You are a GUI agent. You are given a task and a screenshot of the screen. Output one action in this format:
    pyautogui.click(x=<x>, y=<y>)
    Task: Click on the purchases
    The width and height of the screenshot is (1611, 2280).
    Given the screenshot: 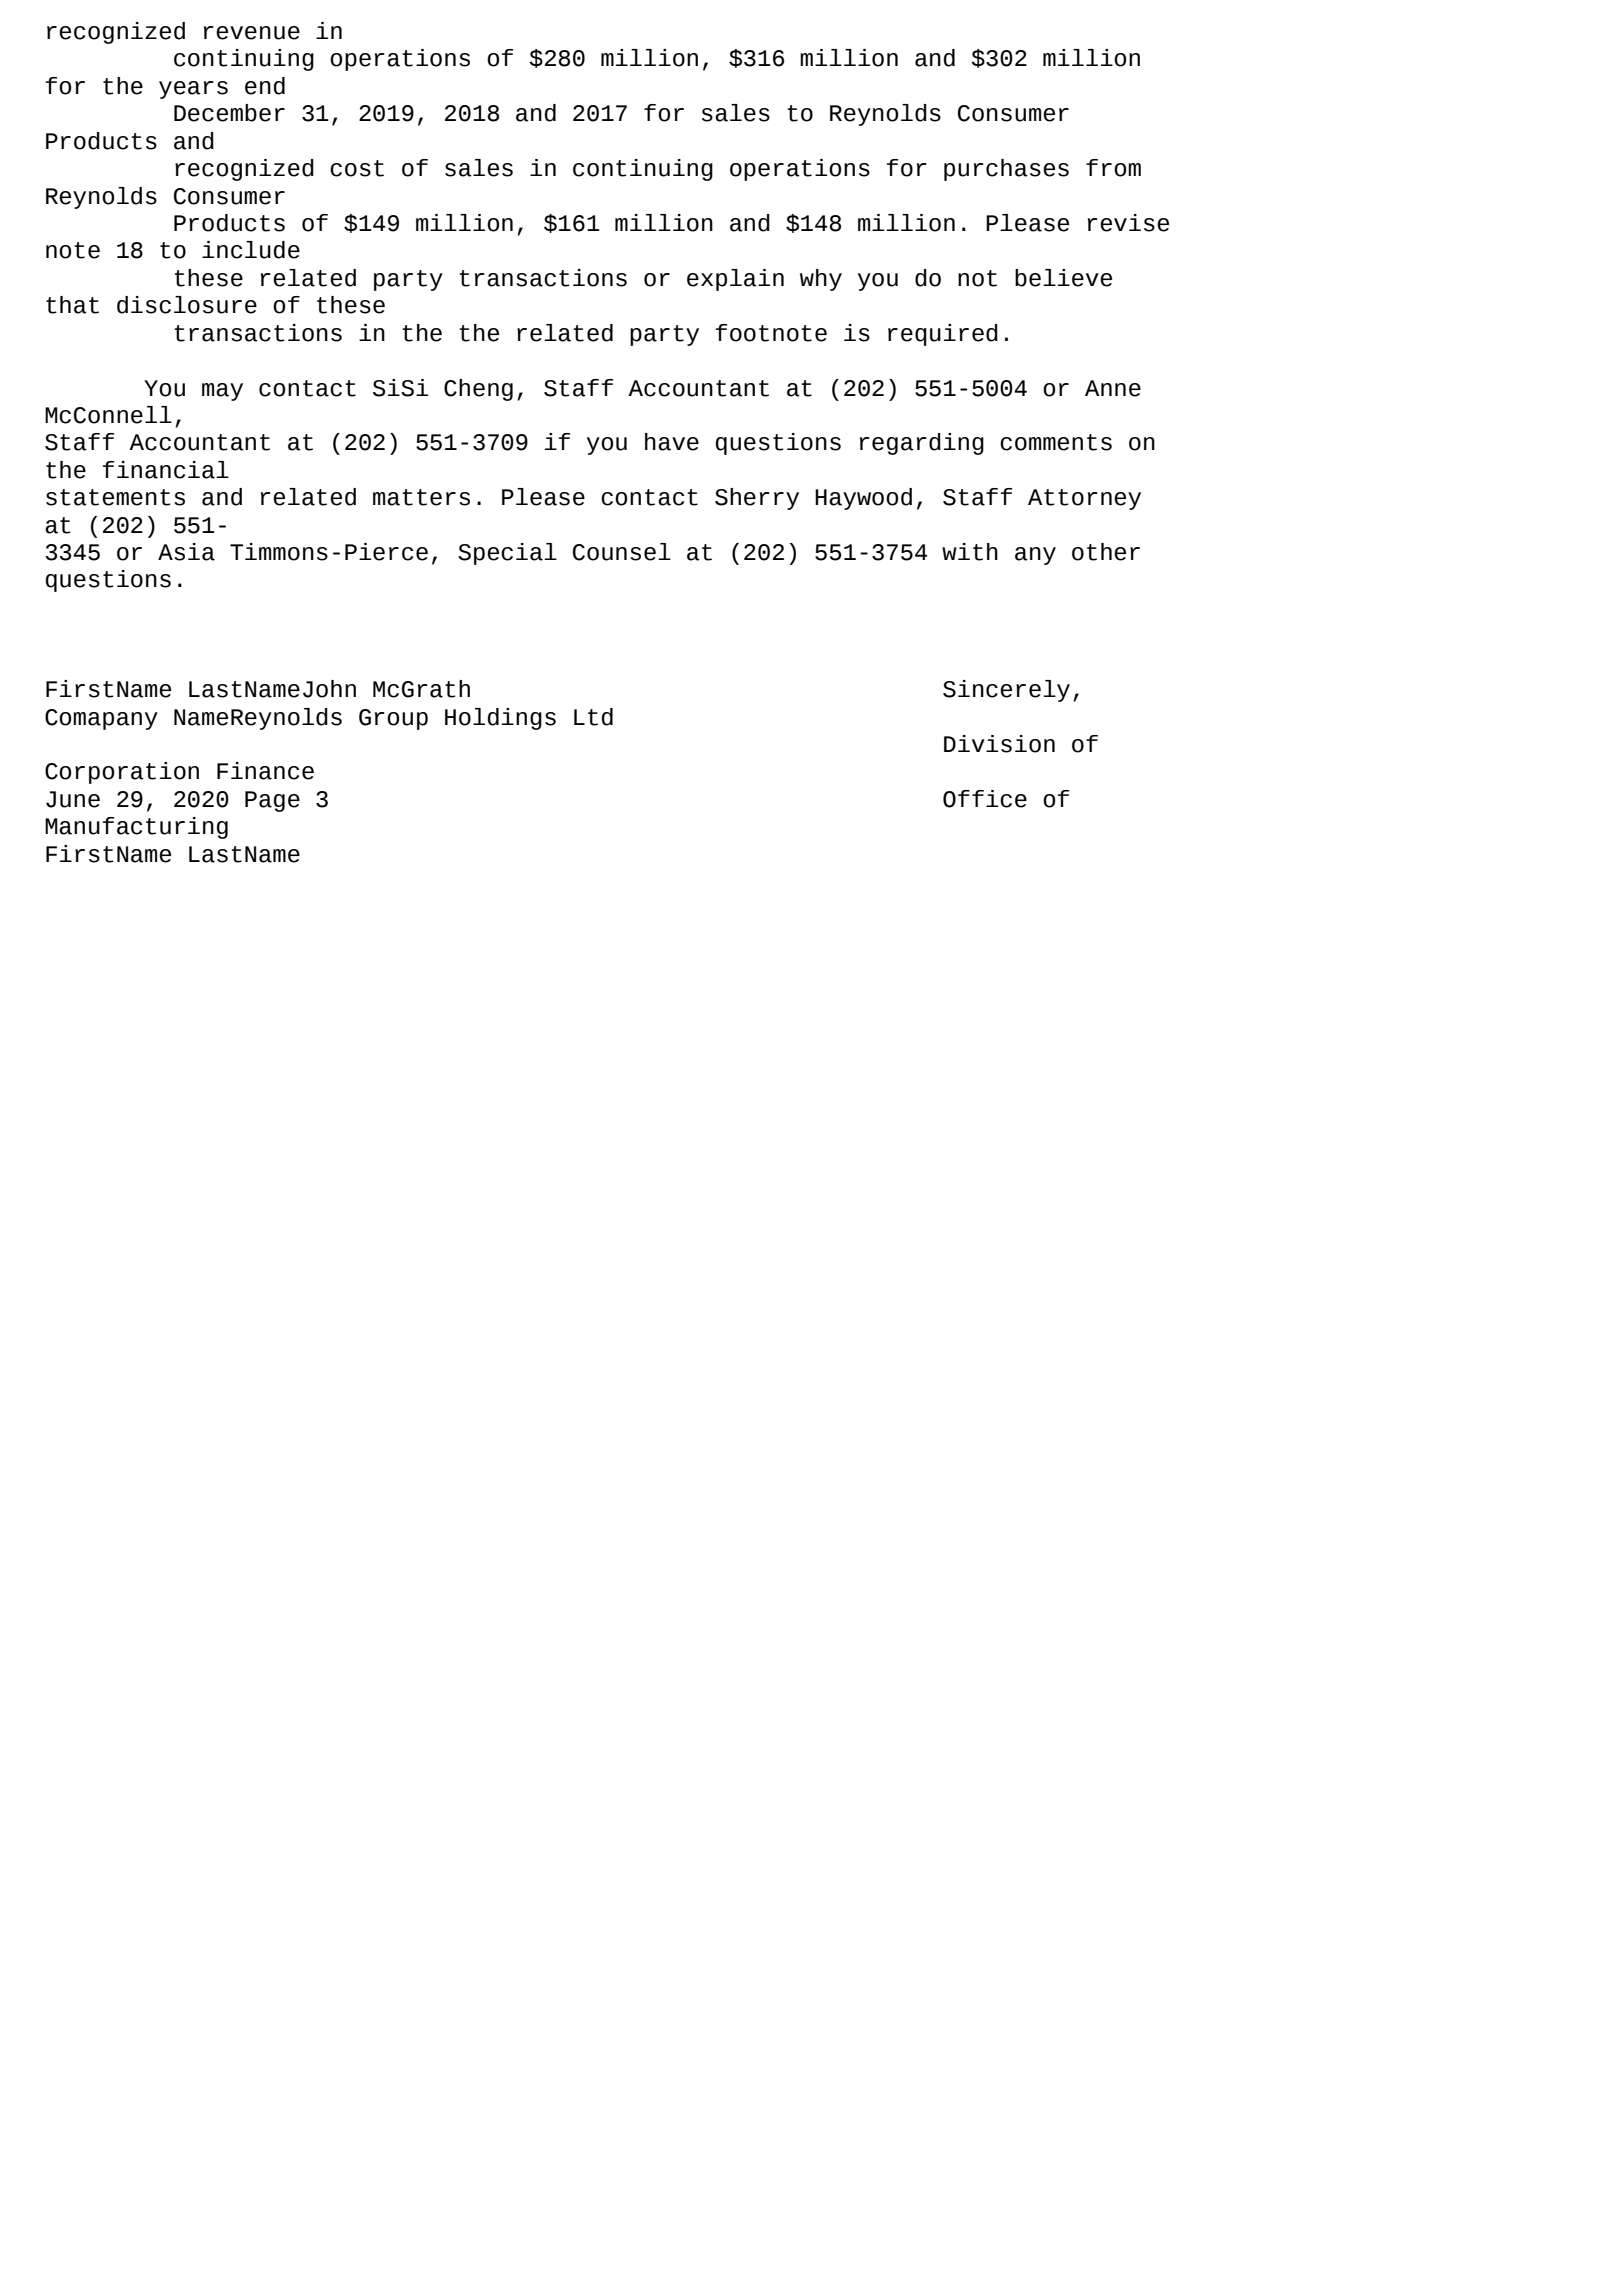 What is the action you would take?
    pyautogui.click(x=1006, y=170)
